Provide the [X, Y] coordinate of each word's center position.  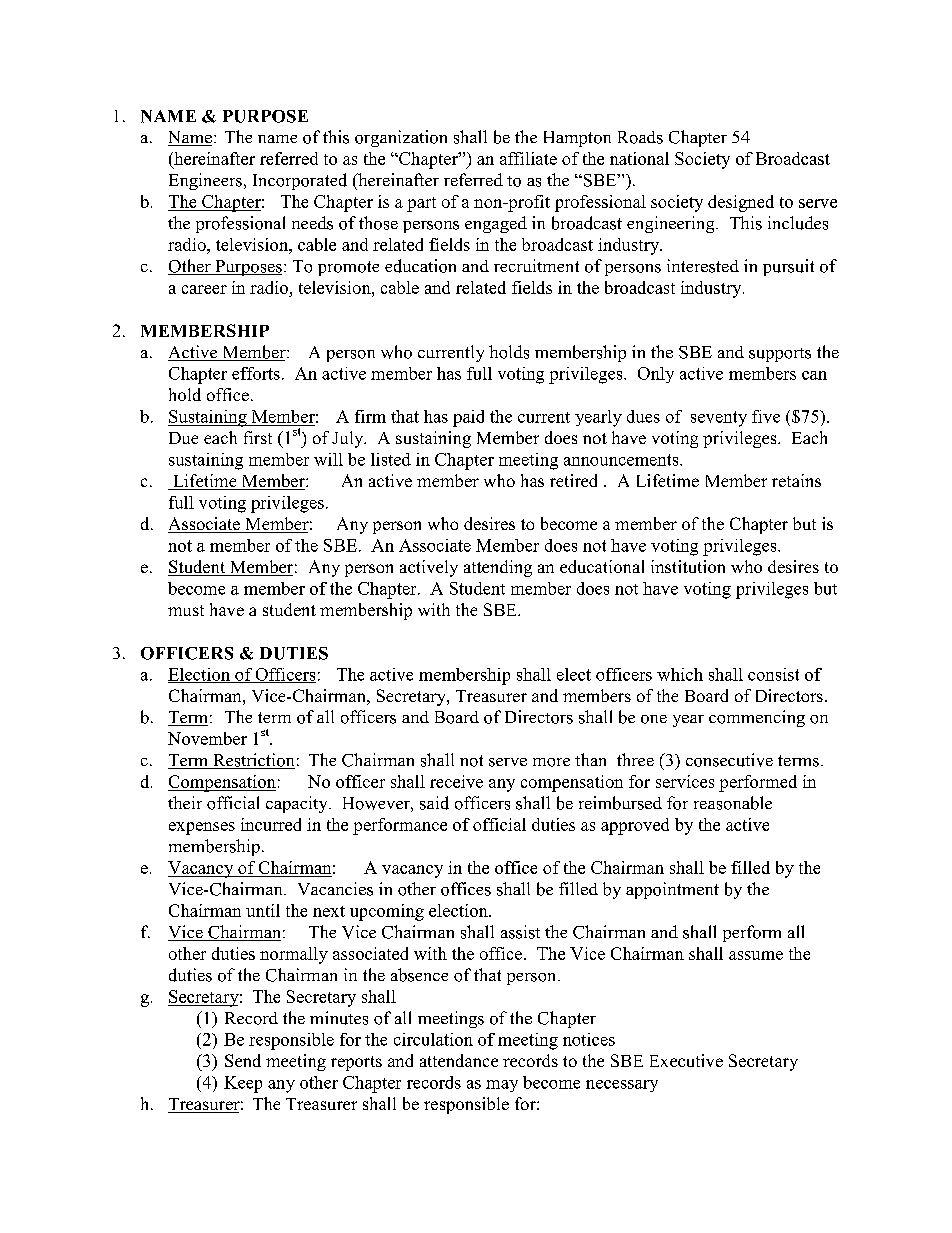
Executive [686, 1060]
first [258, 437]
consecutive [729, 760]
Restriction [253, 761]
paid [468, 418]
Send [243, 1060]
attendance [459, 1060]
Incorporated [300, 181]
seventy [719, 419]
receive [456, 781]
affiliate [528, 158]
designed [741, 203]
